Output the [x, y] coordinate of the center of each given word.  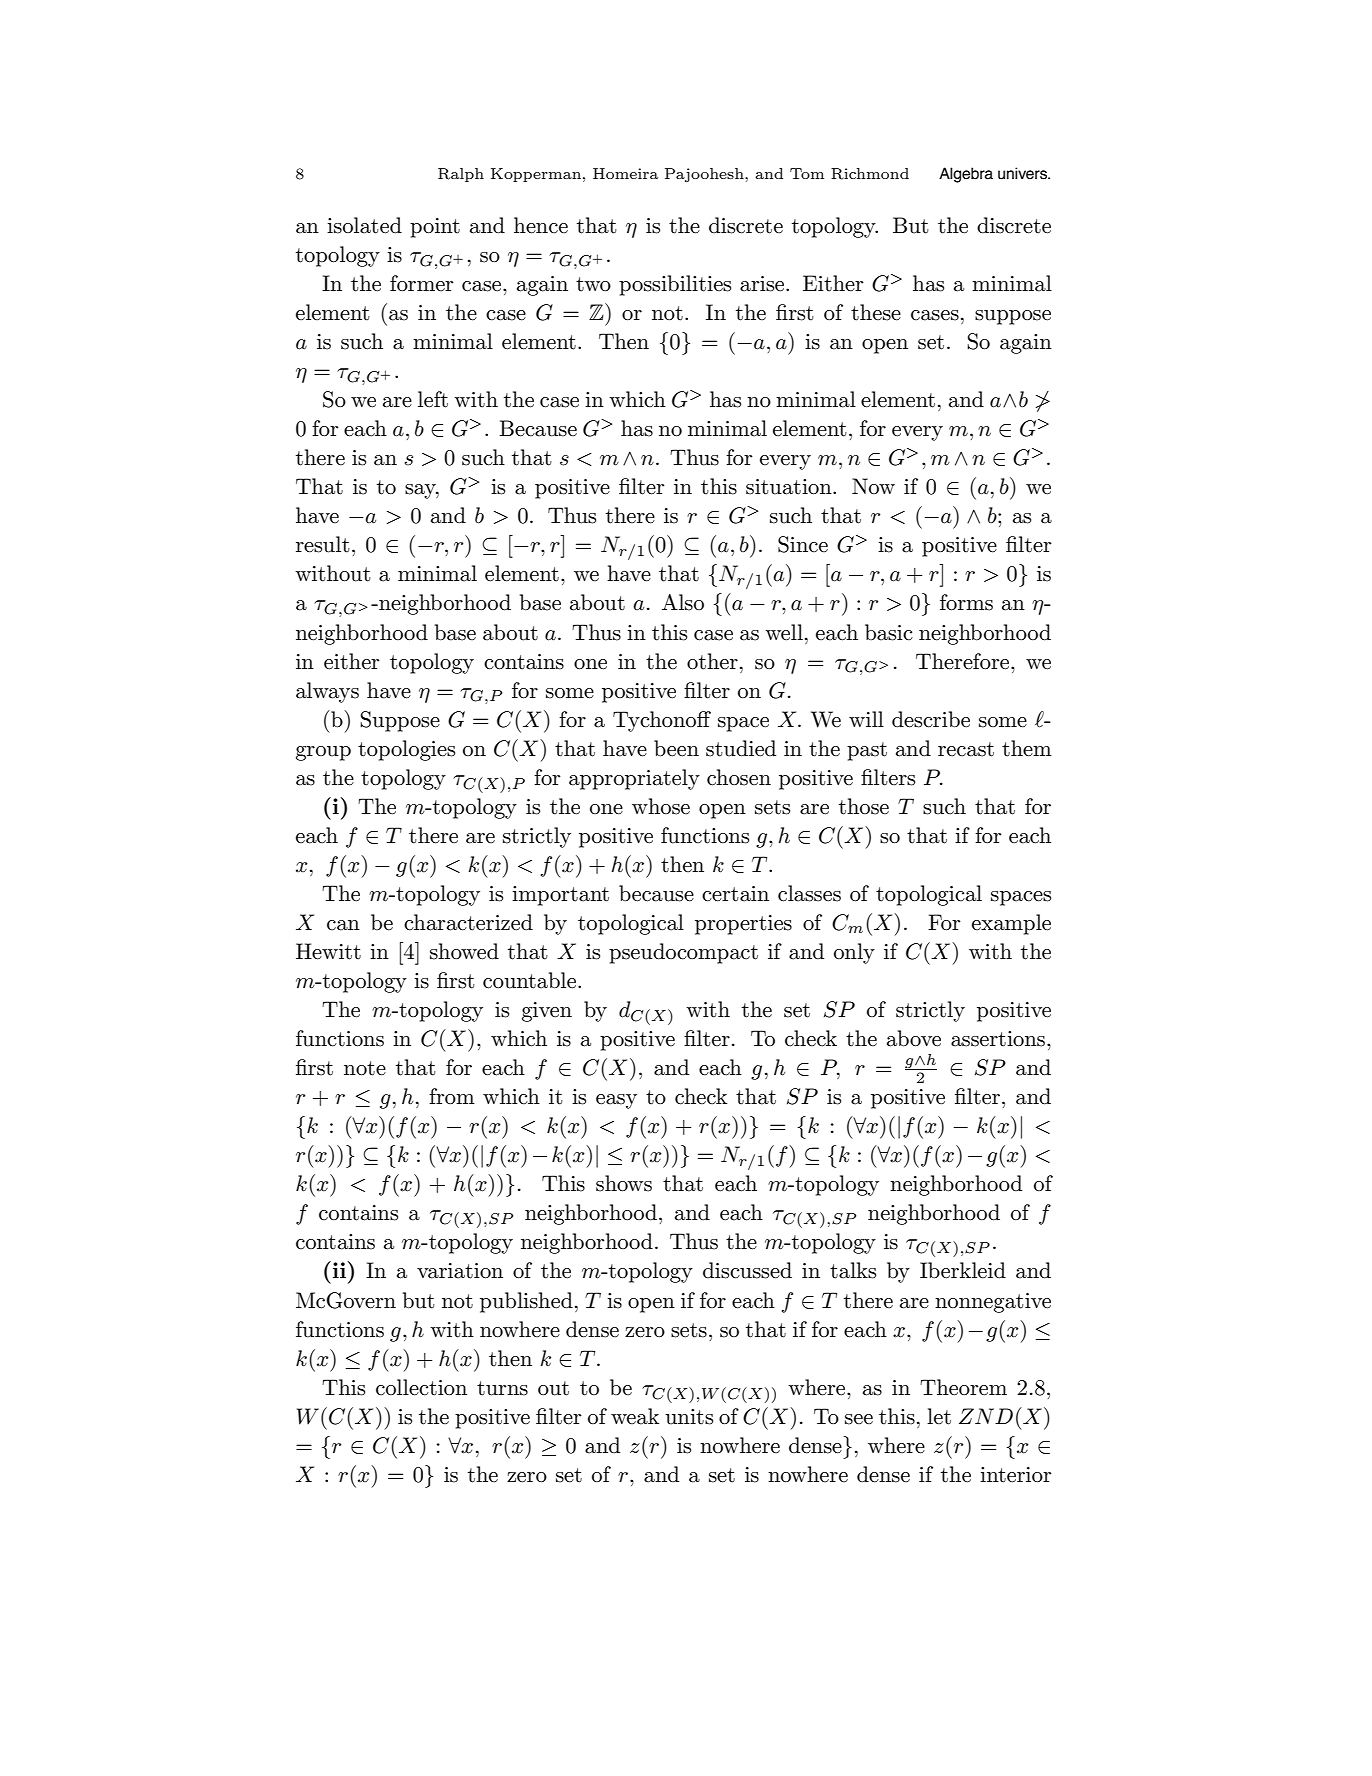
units [689, 1417]
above [914, 1038]
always [327, 692]
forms [966, 602]
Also [683, 602]
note [365, 1068]
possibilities [675, 285]
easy [616, 1101]
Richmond [870, 174]
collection [421, 1387]
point [435, 228]
